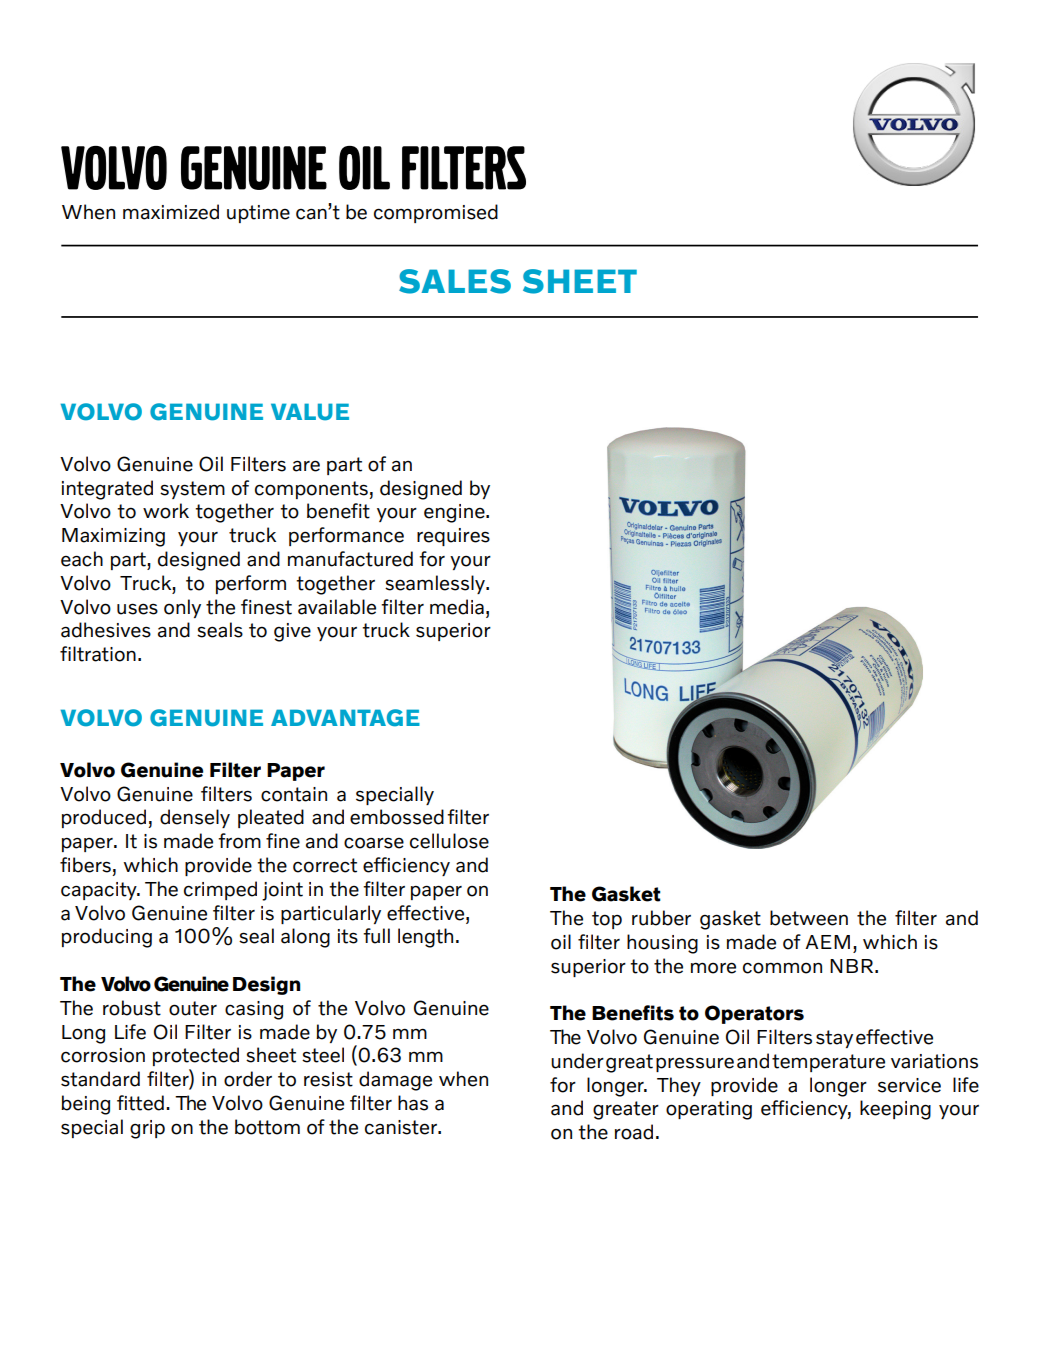  What do you see at coordinates (436, 213) in the screenshot?
I see `compromised` at bounding box center [436, 213].
